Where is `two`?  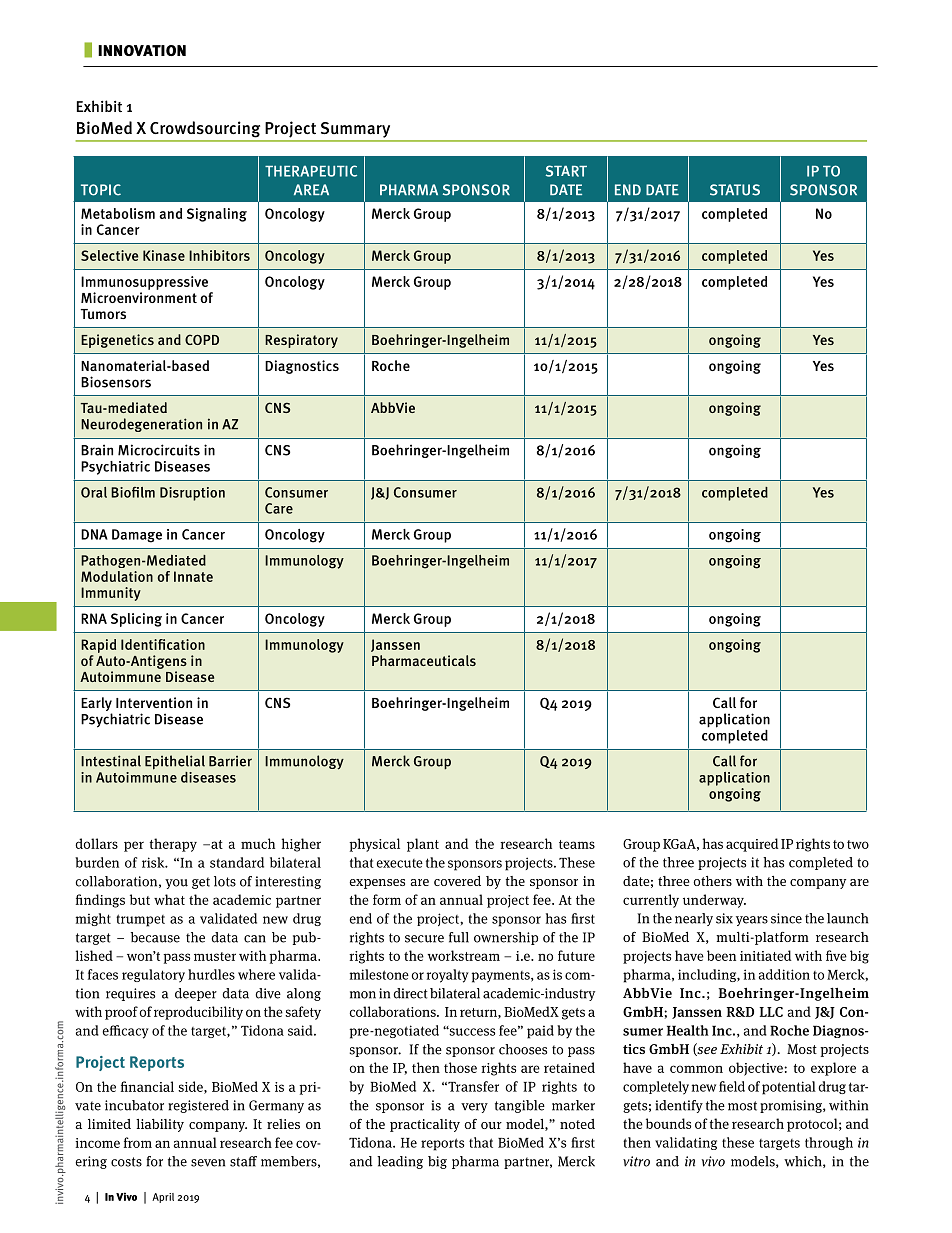 two is located at coordinates (858, 844).
